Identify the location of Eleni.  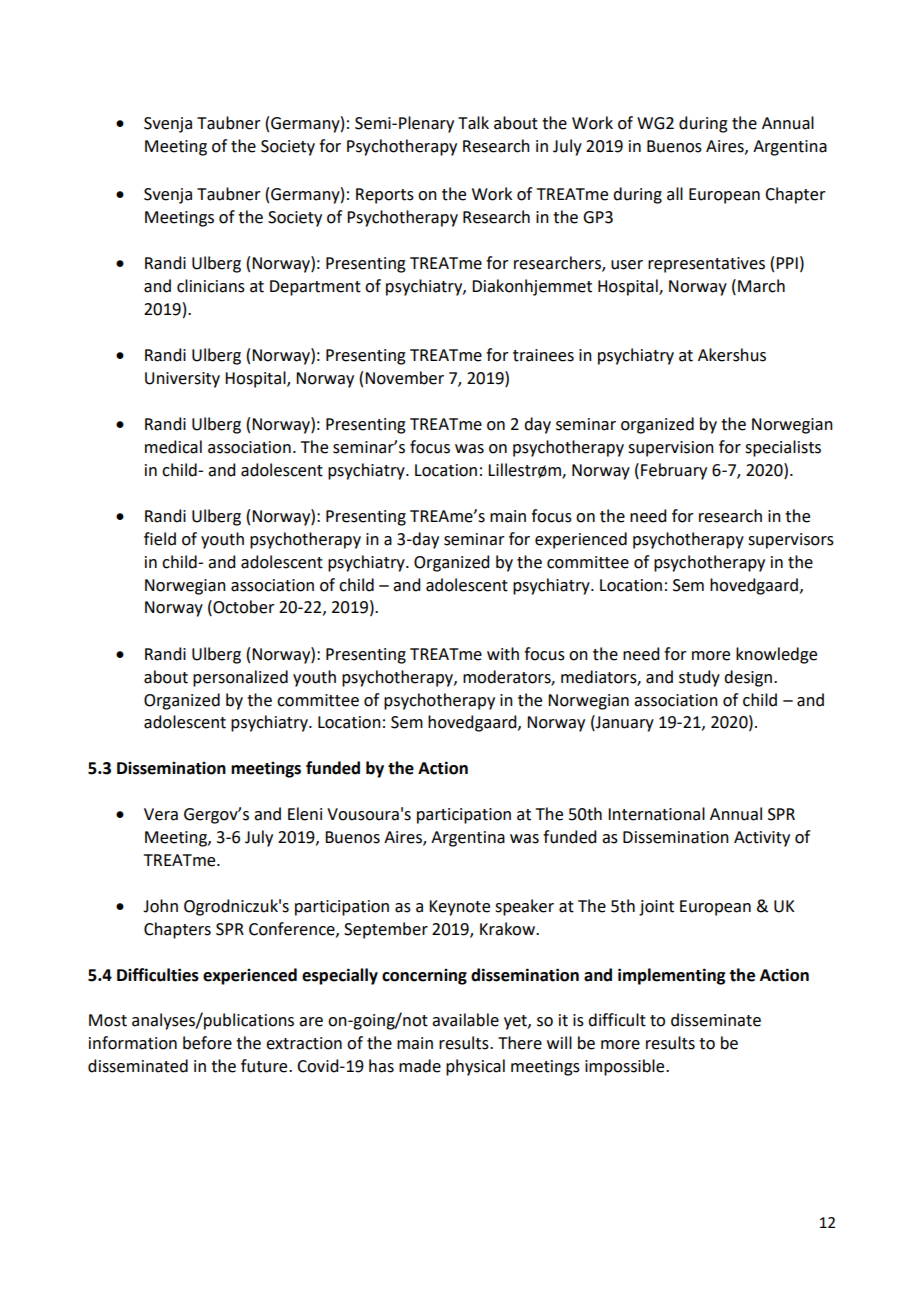
(305, 814).
